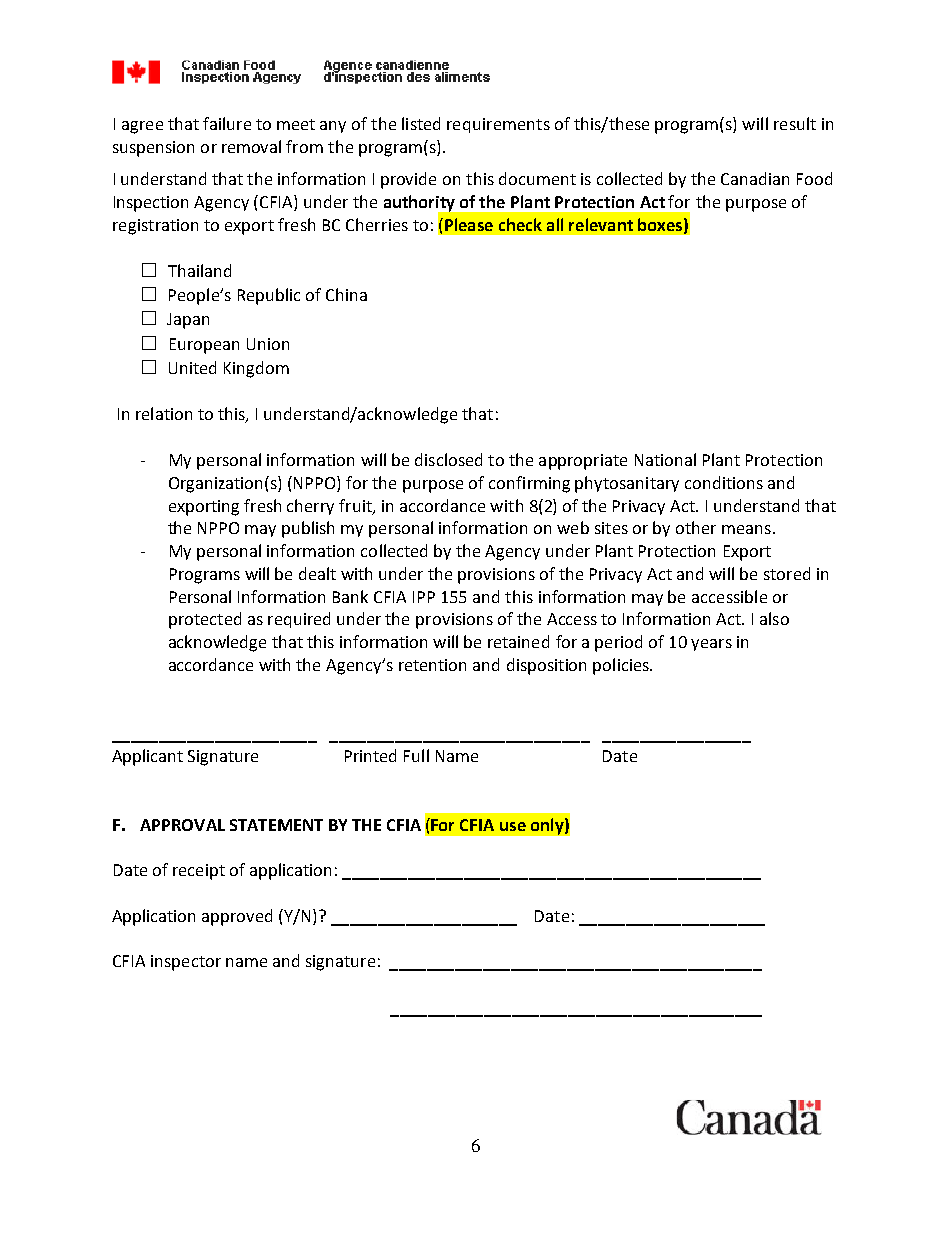 This screenshot has width=952, height=1233. I want to click on use, so click(513, 826).
